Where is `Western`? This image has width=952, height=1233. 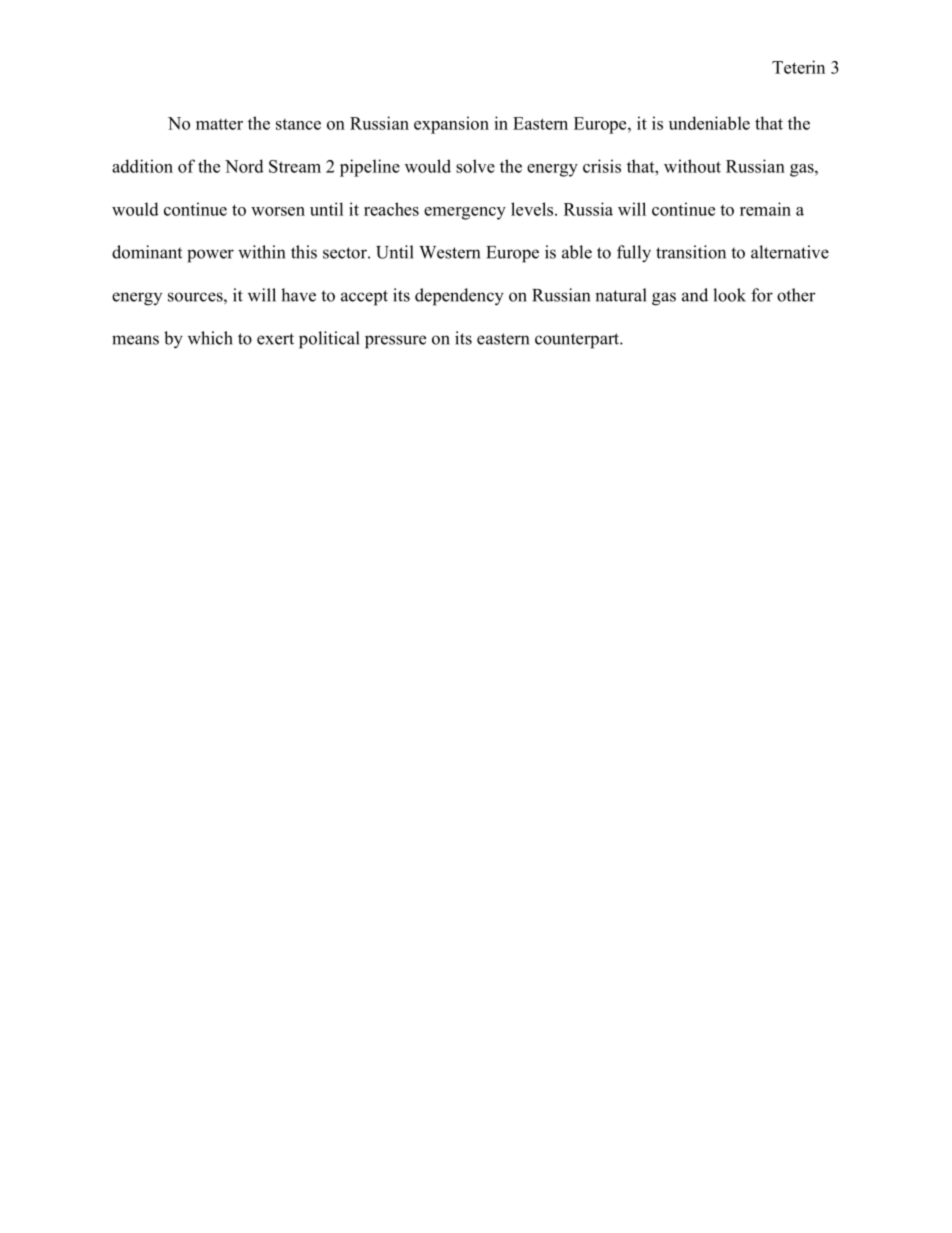
Western is located at coordinates (449, 252).
